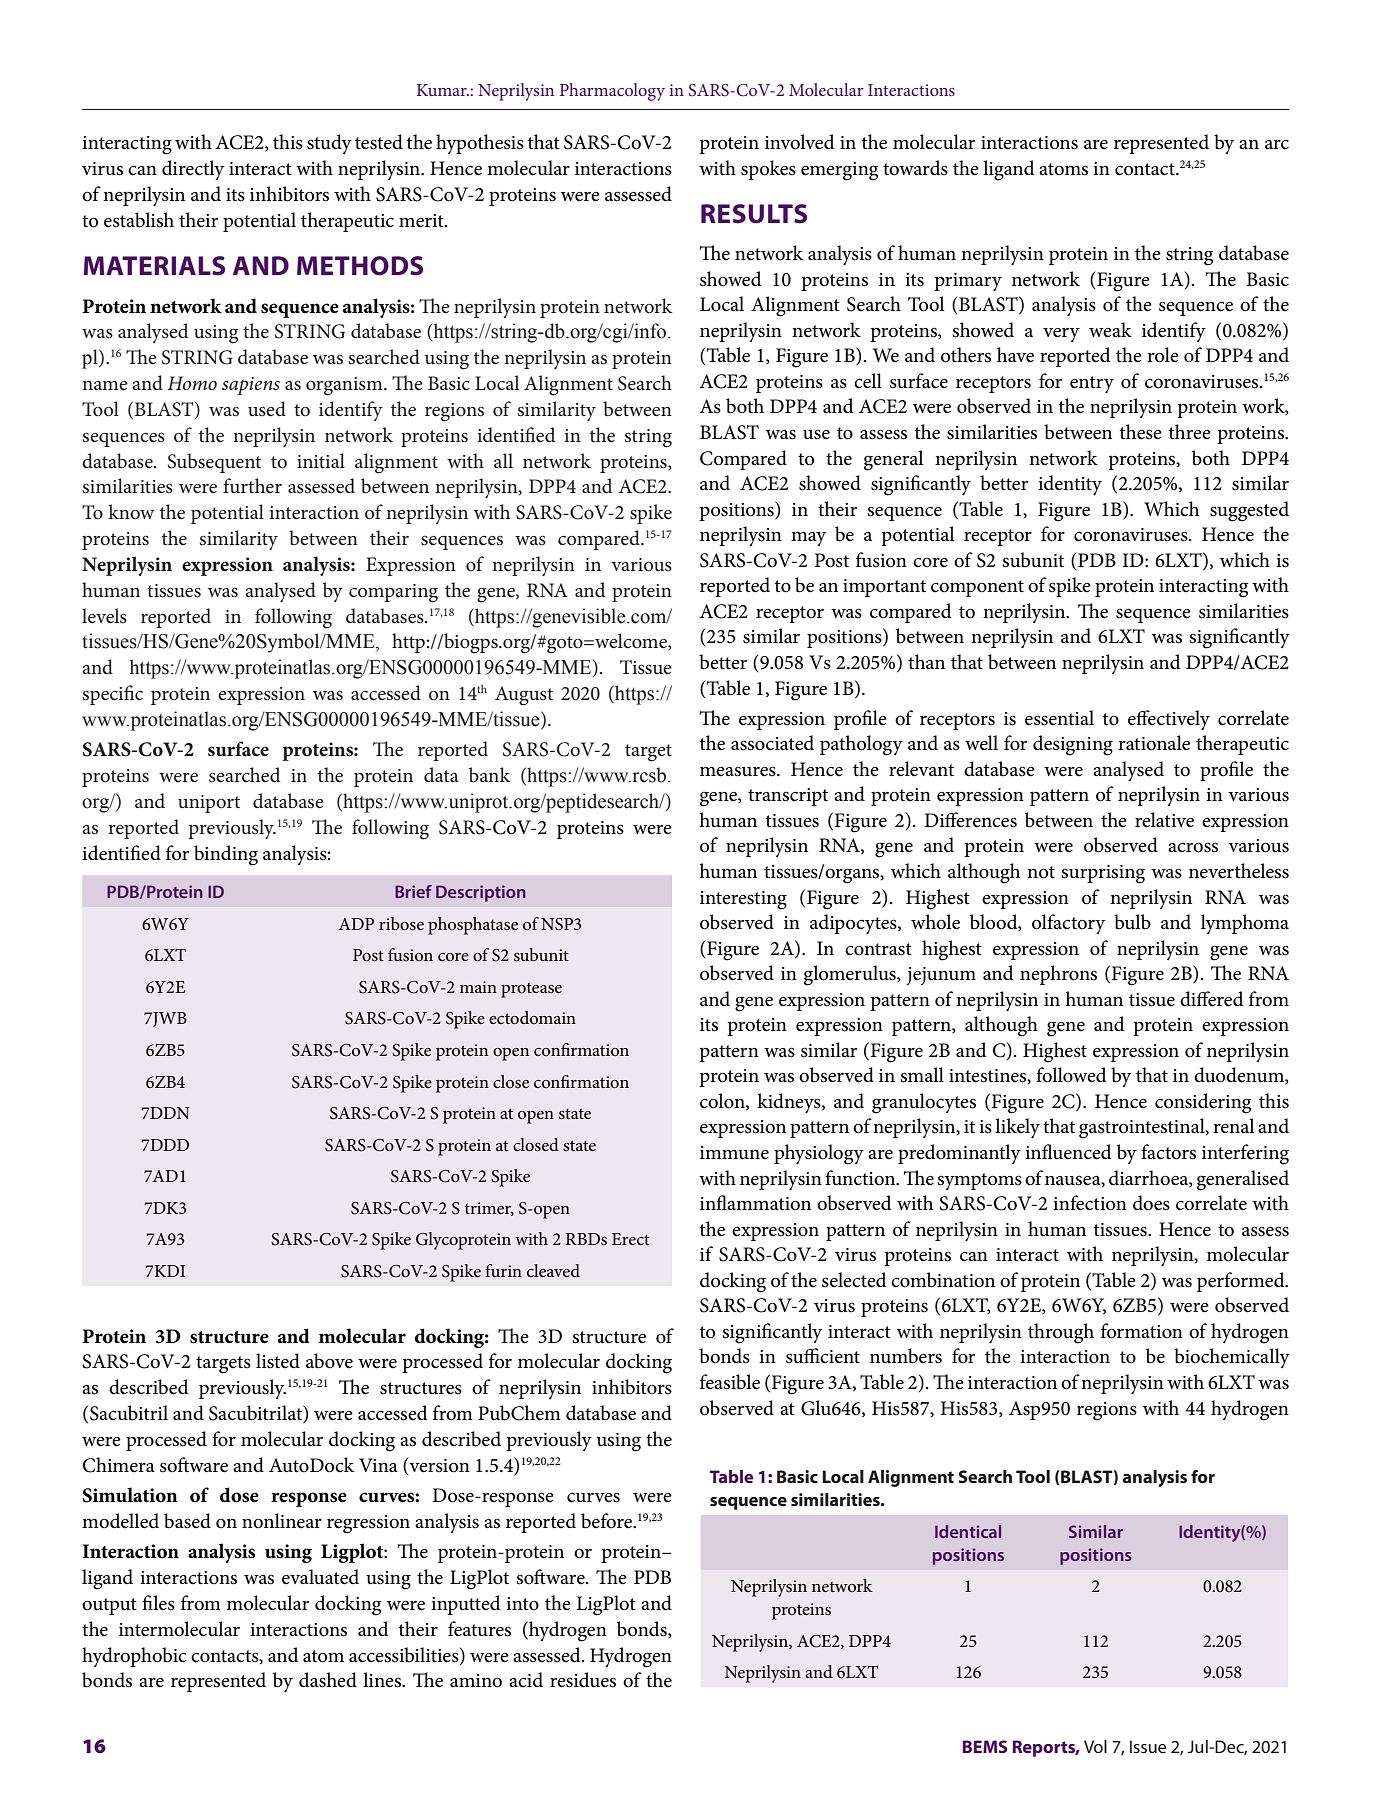 The image size is (1399, 1810). What do you see at coordinates (113, 695) in the screenshot?
I see `specific` at bounding box center [113, 695].
